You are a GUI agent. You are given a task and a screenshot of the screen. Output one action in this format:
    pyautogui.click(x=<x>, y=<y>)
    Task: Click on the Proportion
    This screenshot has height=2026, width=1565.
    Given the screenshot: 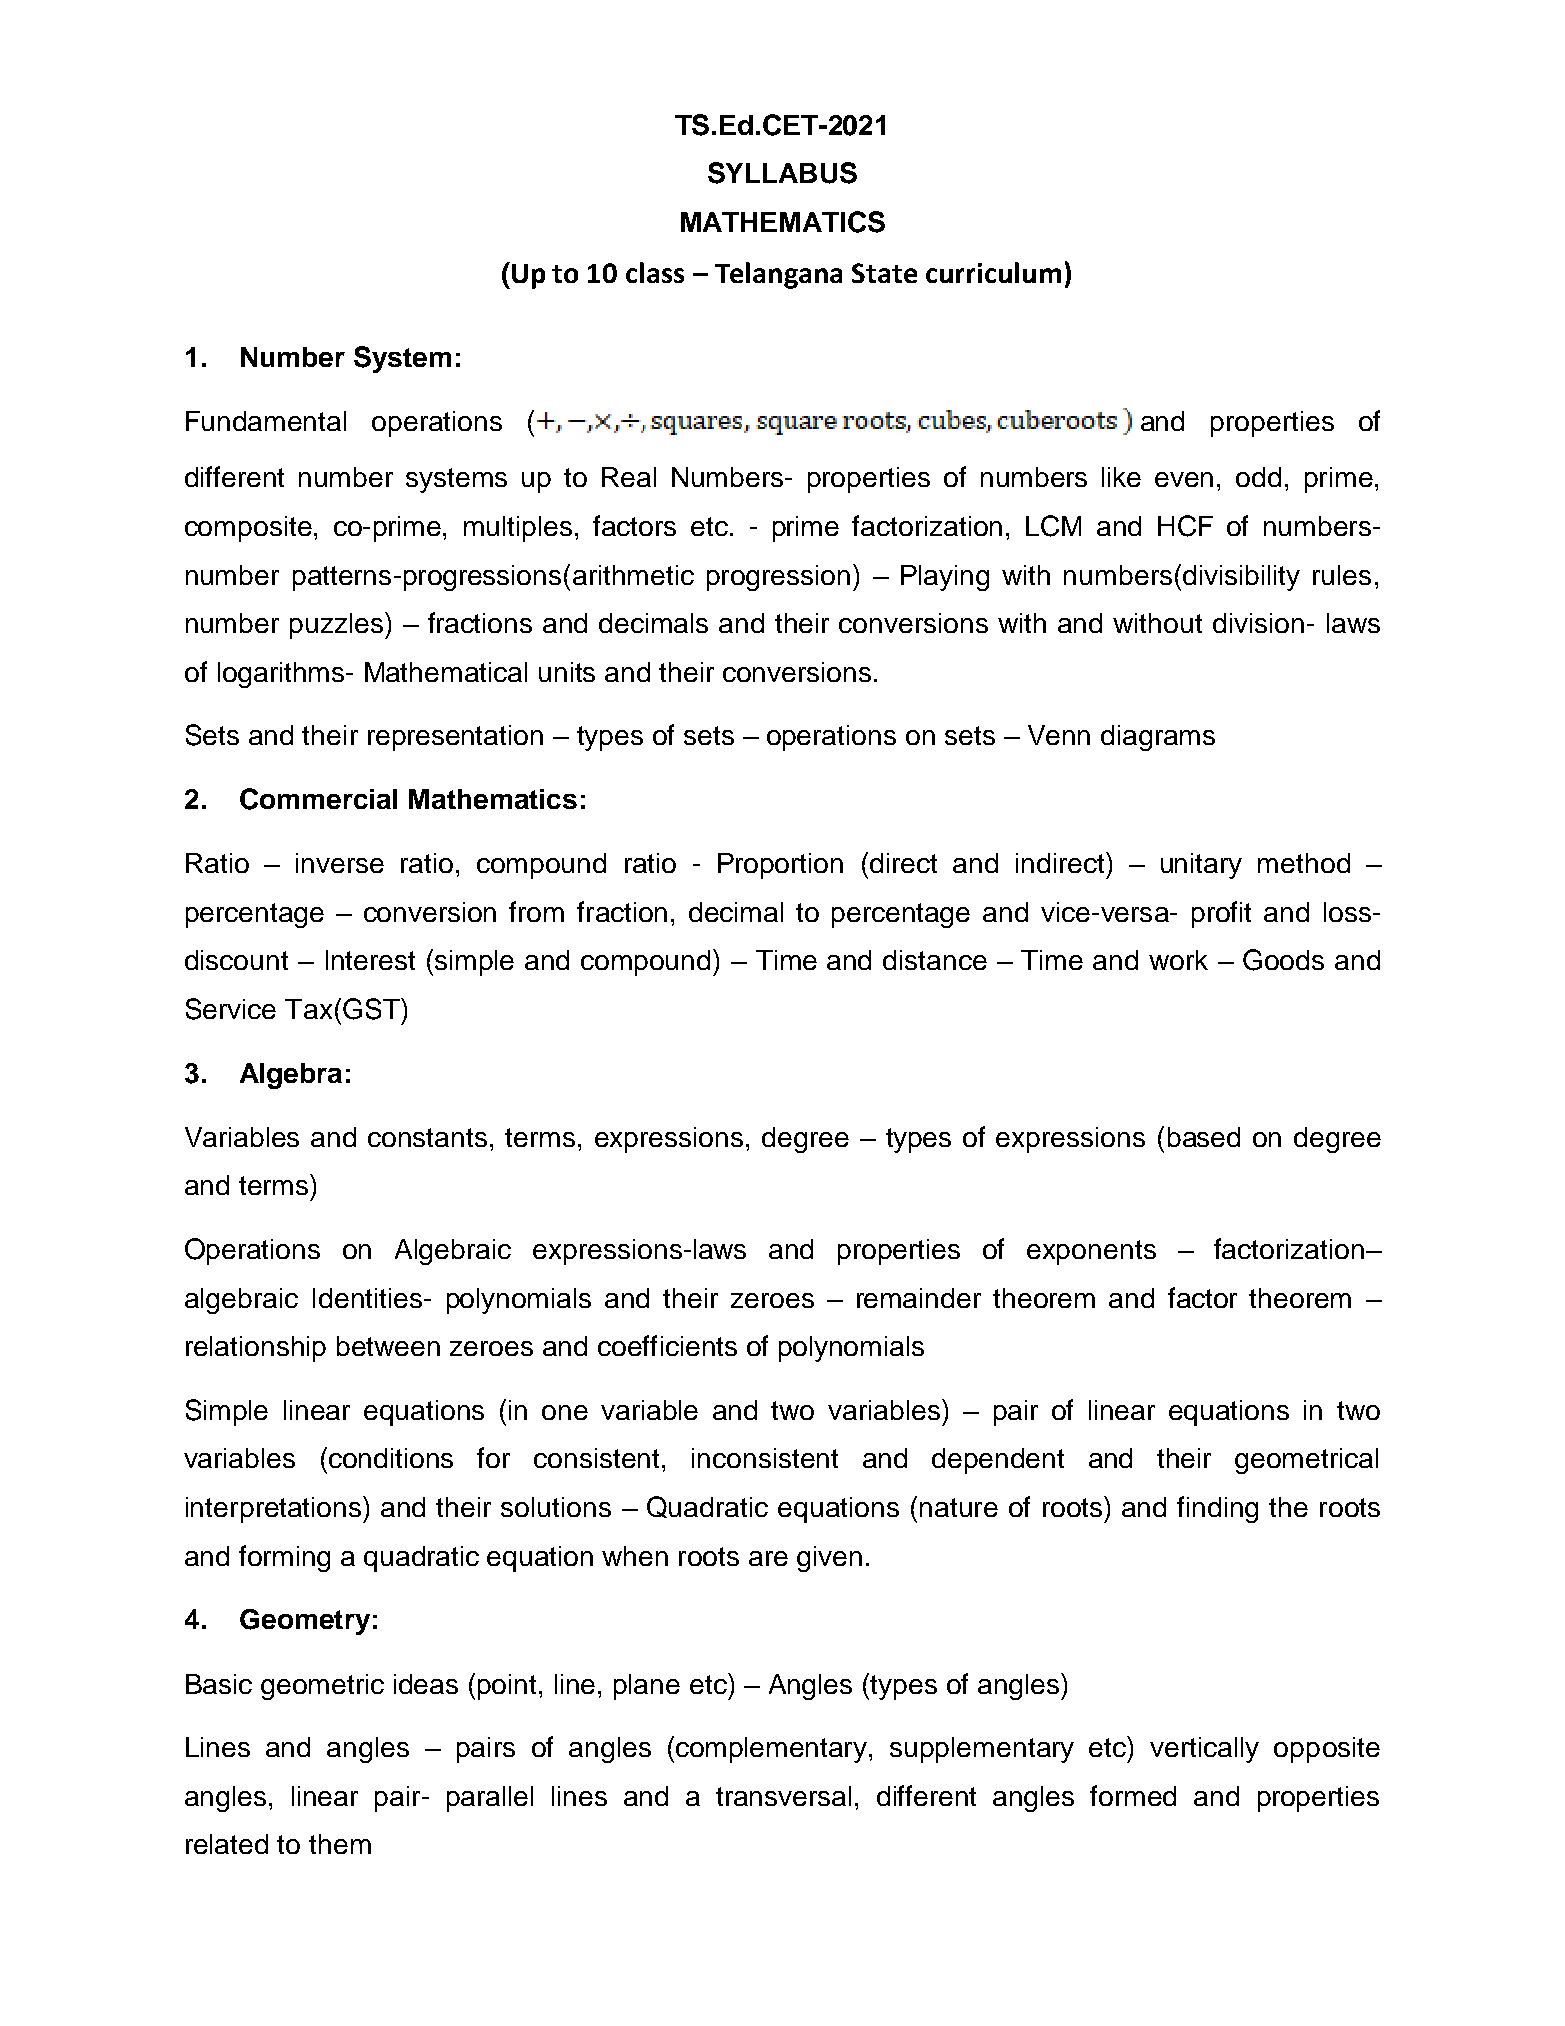 What is the action you would take?
    pyautogui.click(x=780, y=866)
